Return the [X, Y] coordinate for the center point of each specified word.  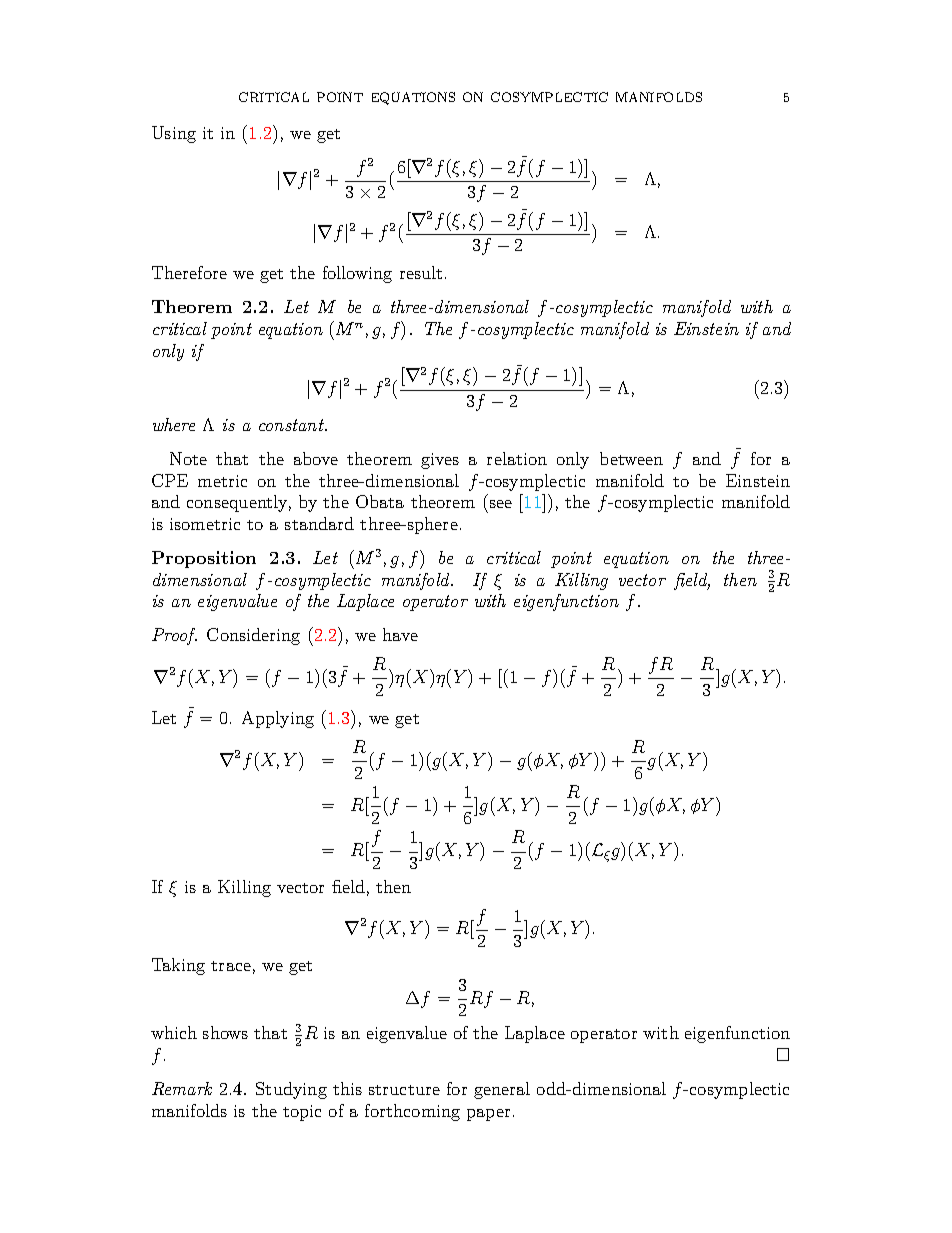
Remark [182, 1088]
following [357, 274]
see [501, 504]
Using [174, 134]
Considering [253, 636]
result [421, 272]
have [400, 634]
